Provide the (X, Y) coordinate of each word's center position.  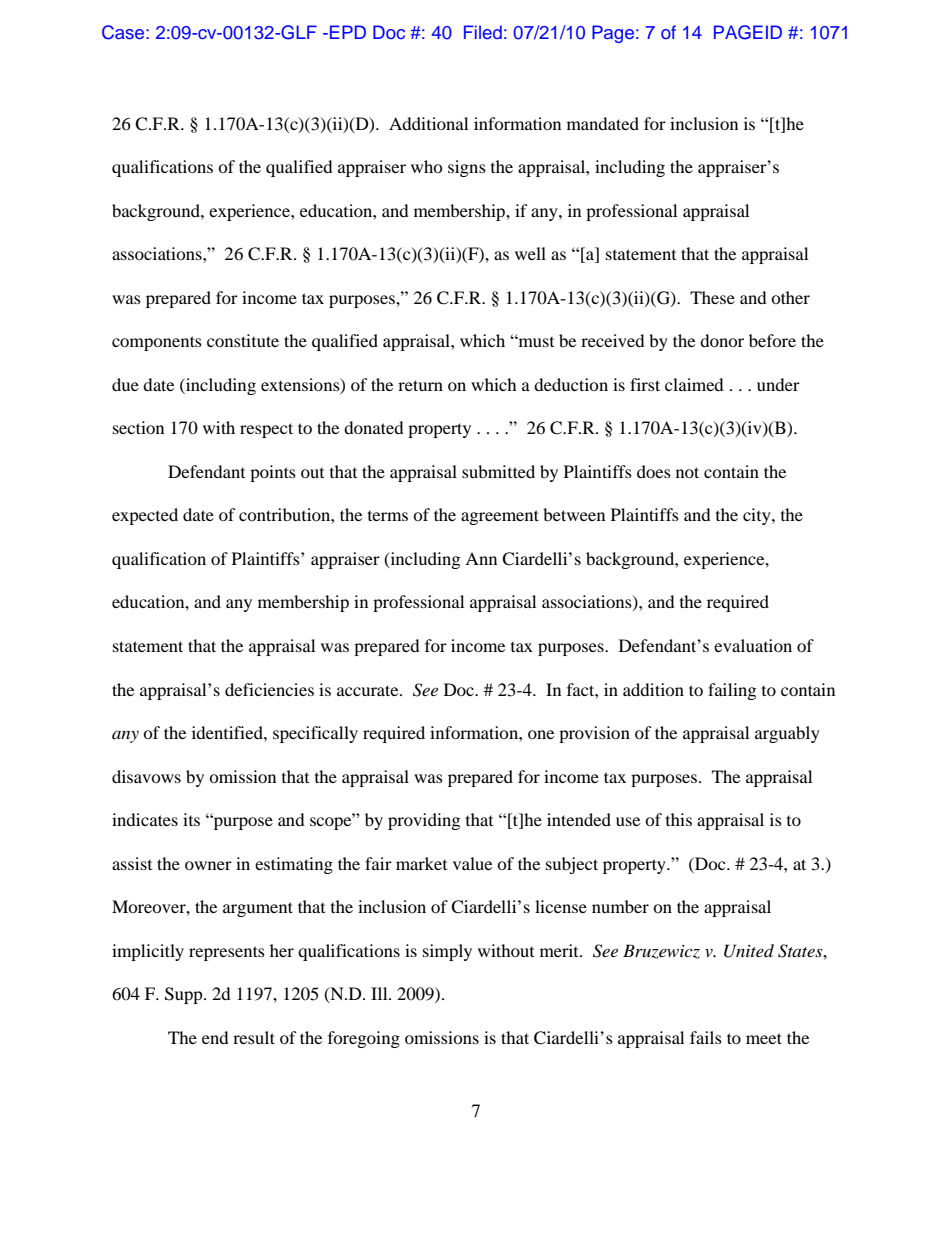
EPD (348, 32)
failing (732, 691)
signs (467, 168)
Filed (483, 32)
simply (447, 952)
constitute (243, 340)
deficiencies (269, 689)
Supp (185, 995)
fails (706, 1037)
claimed (694, 384)
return (420, 385)
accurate (369, 690)
